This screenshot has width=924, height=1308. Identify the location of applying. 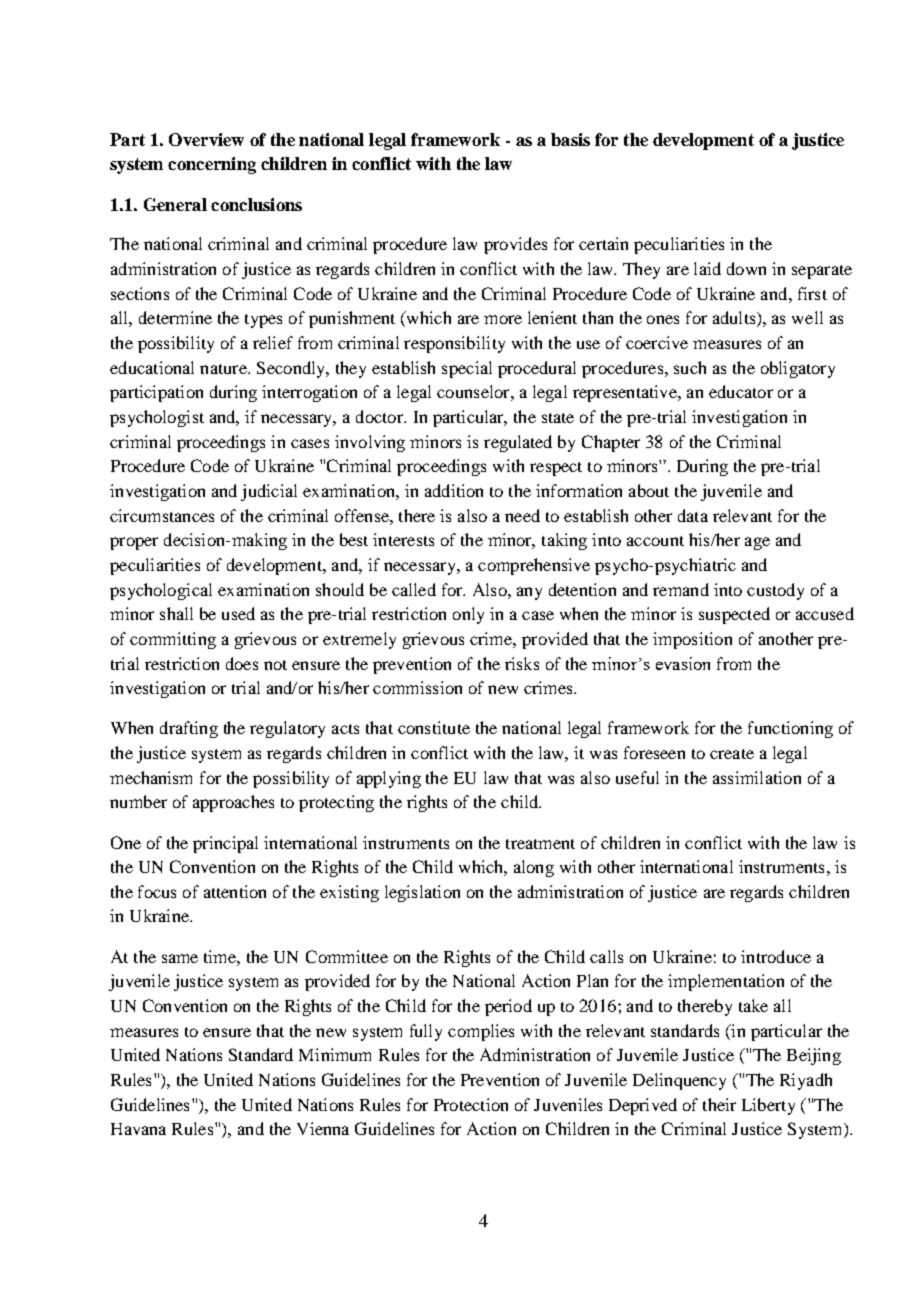
(389, 779).
